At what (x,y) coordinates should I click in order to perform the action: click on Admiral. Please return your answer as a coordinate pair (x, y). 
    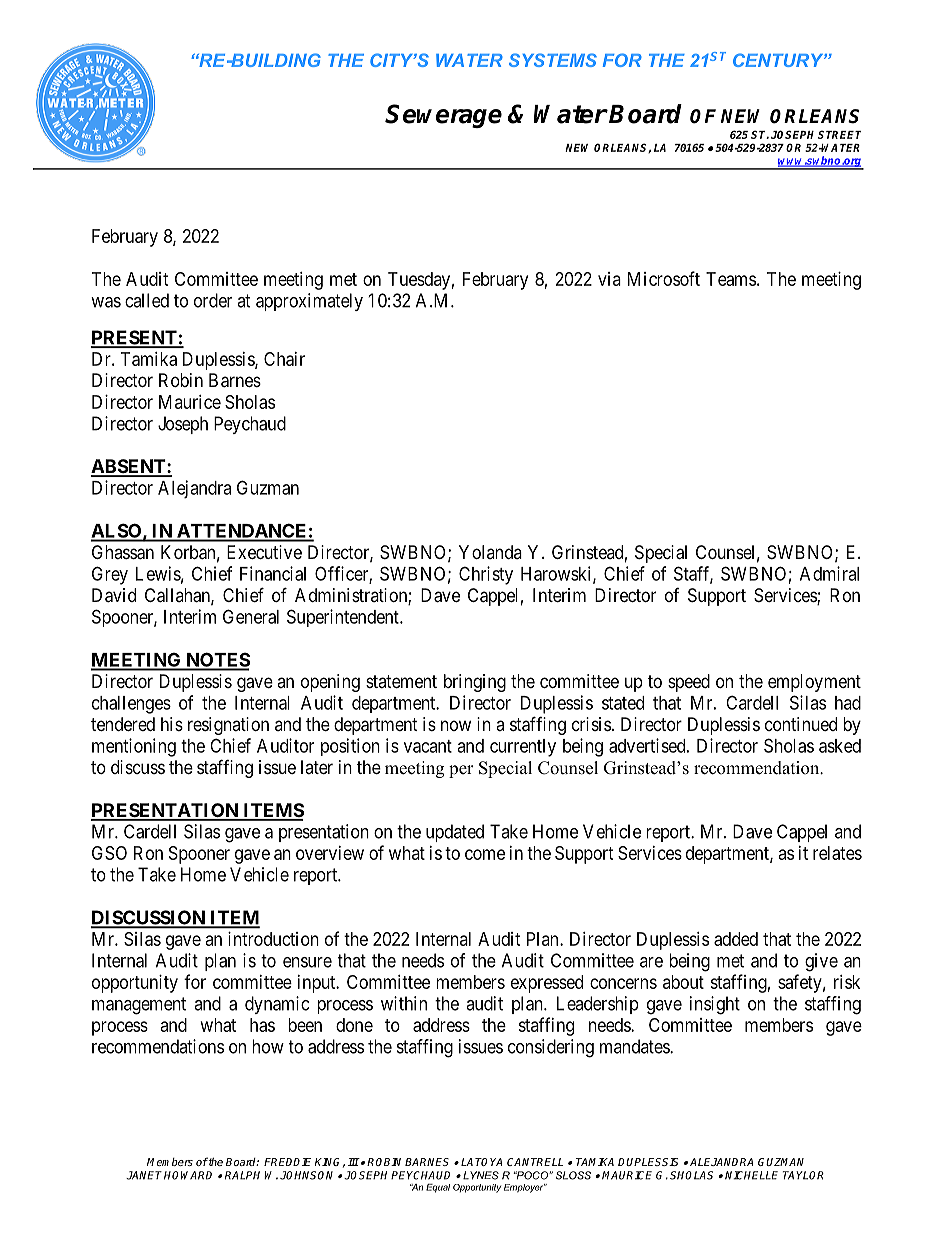
    Looking at the image, I should click on (829, 573).
